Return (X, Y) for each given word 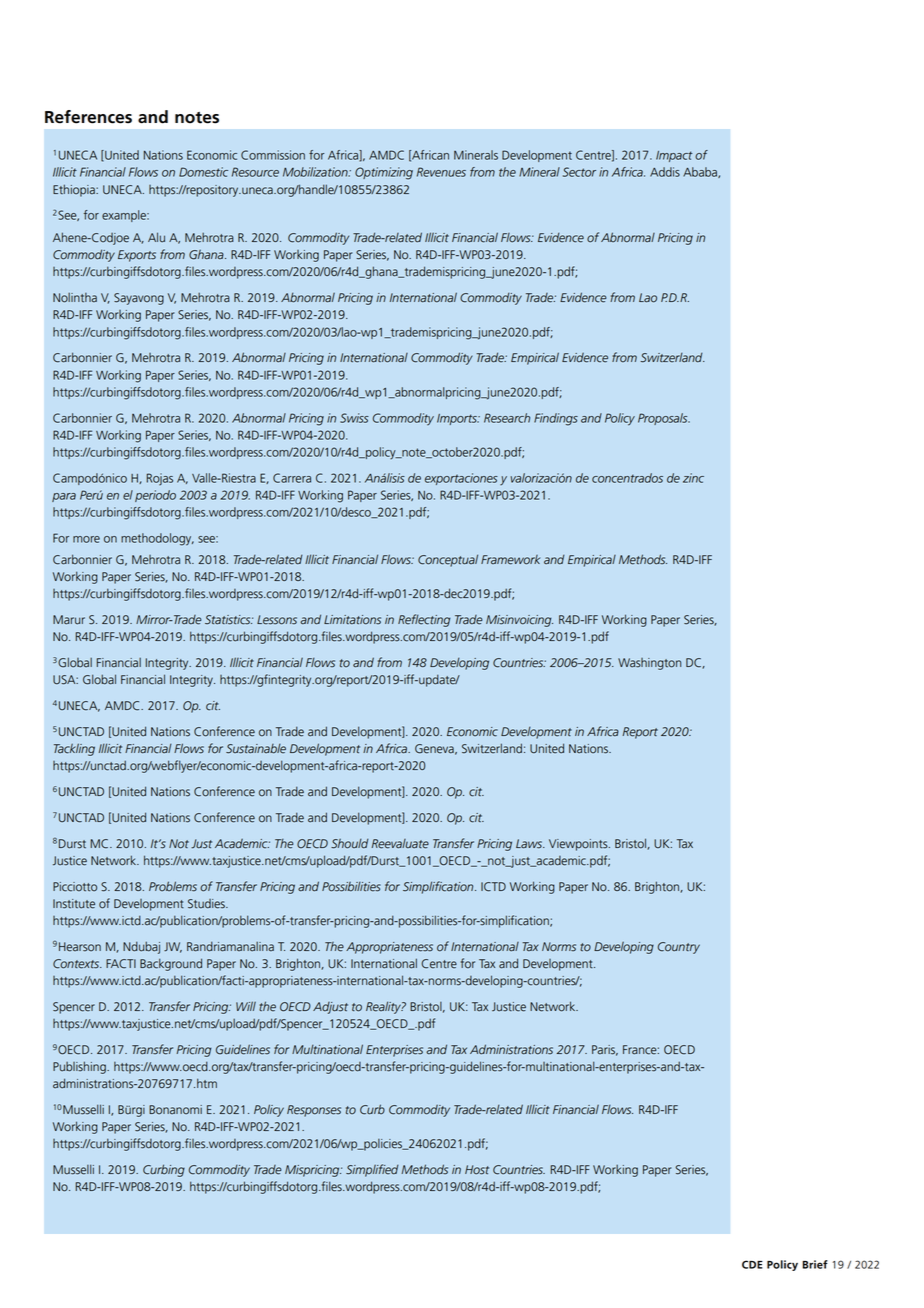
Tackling (74, 749)
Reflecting (424, 620)
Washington (649, 664)
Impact (674, 156)
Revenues (441, 172)
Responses (314, 1111)
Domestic (203, 172)
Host (477, 1170)
